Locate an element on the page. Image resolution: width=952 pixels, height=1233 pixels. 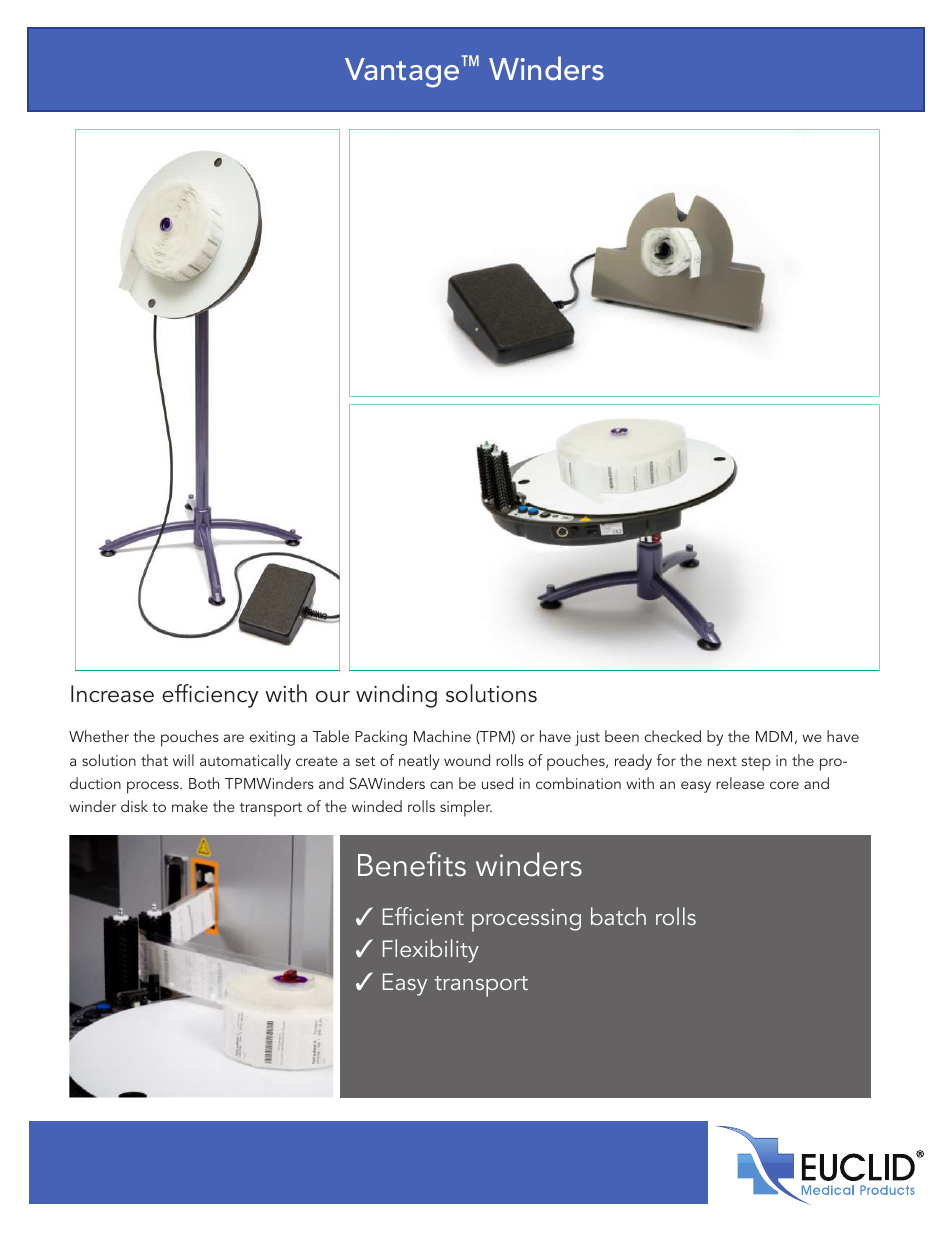
simpler is located at coordinates (466, 808).
